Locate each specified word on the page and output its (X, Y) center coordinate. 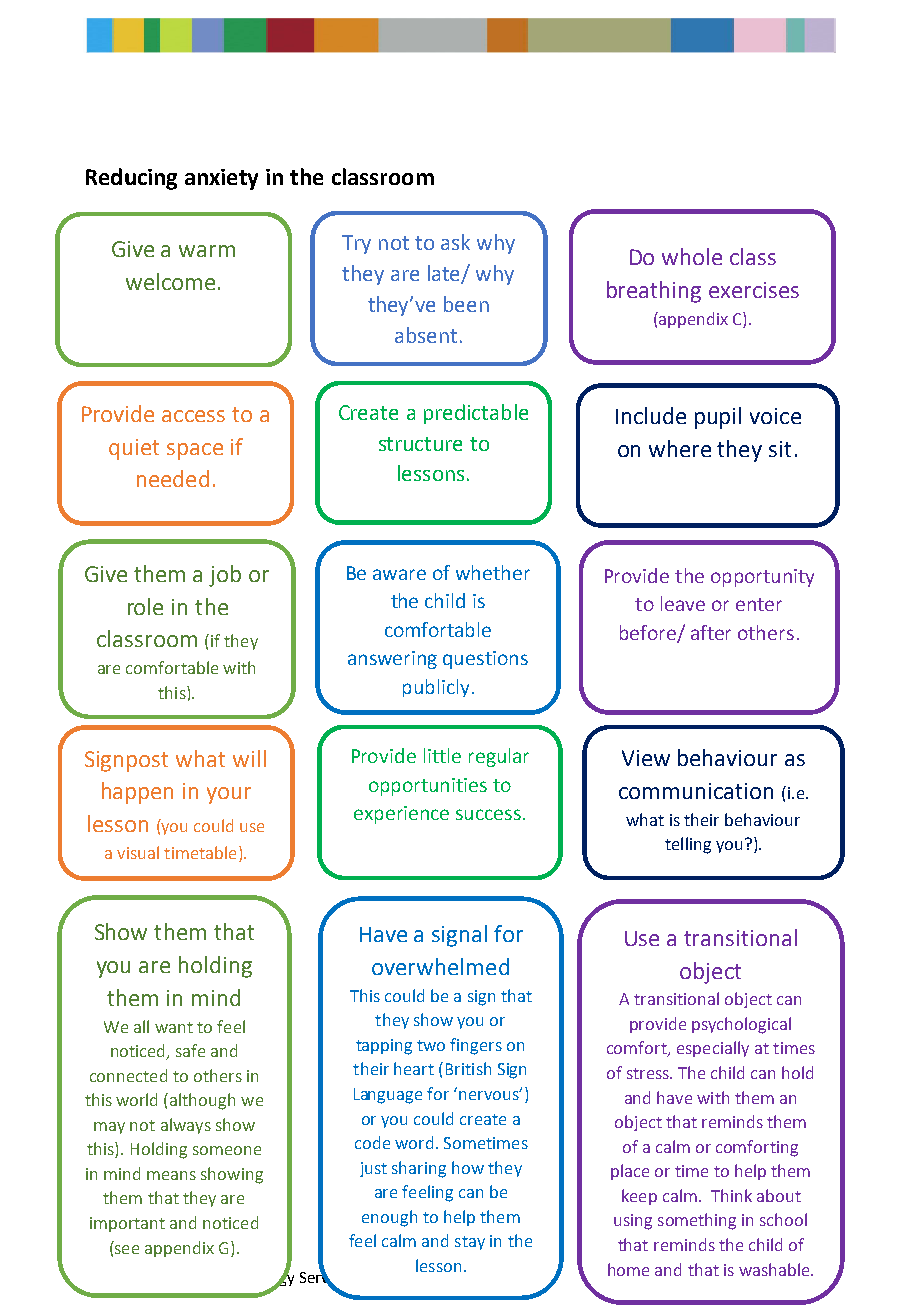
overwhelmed (440, 966)
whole (692, 256)
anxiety (221, 179)
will (249, 758)
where (680, 448)
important (127, 1224)
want (174, 1027)
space (195, 451)
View (646, 758)
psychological (741, 1025)
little (442, 755)
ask (455, 242)
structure (420, 444)
